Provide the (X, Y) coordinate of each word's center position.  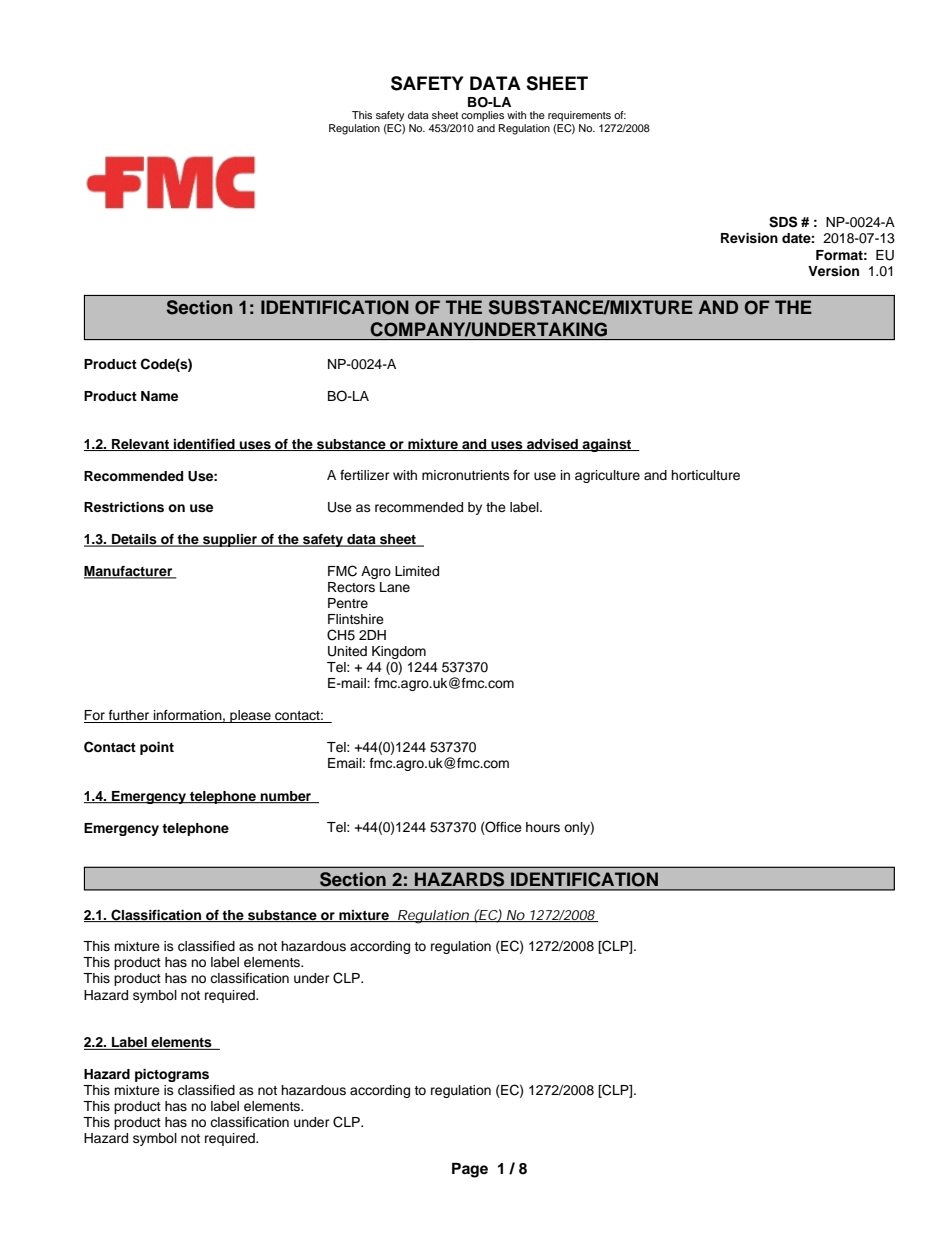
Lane (395, 587)
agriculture (607, 476)
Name (159, 396)
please (250, 716)
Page (470, 1170)
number (286, 797)
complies (482, 116)
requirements (579, 116)
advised (552, 445)
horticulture (705, 475)
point (157, 748)
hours (543, 827)
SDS (783, 222)
